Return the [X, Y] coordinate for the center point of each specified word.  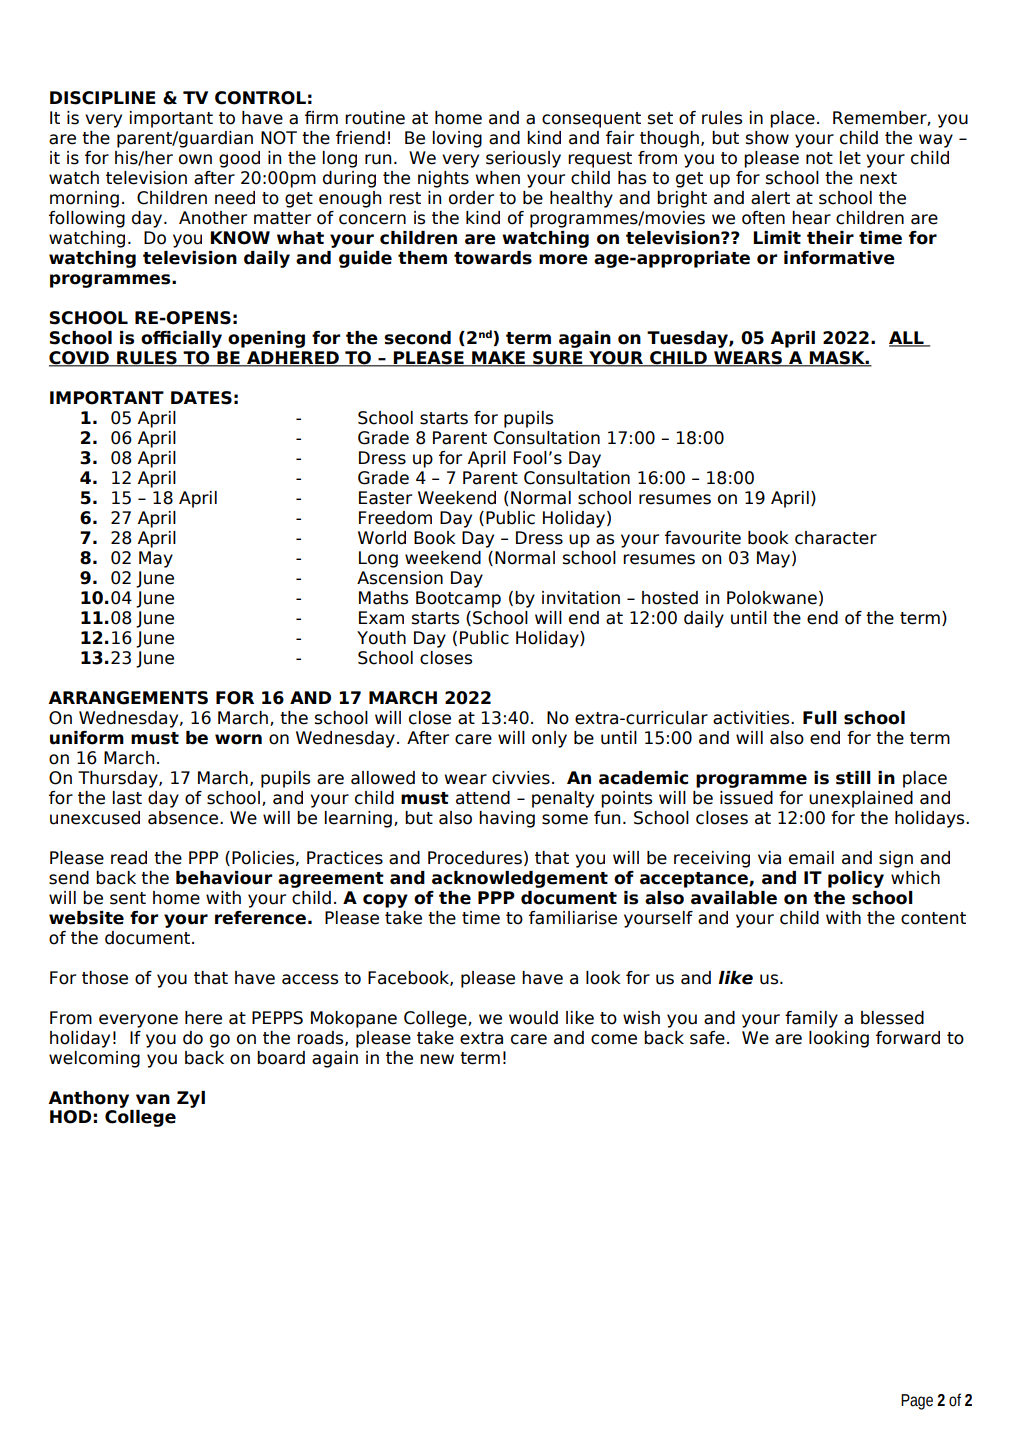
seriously [523, 159]
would [533, 1018]
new [437, 1059]
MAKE [498, 359]
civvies [521, 778]
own [195, 159]
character [836, 538]
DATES [201, 398]
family [811, 1019]
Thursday [119, 779]
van [153, 1099]
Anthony [88, 1099]
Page [917, 1402]
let [850, 158]
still [853, 778]
